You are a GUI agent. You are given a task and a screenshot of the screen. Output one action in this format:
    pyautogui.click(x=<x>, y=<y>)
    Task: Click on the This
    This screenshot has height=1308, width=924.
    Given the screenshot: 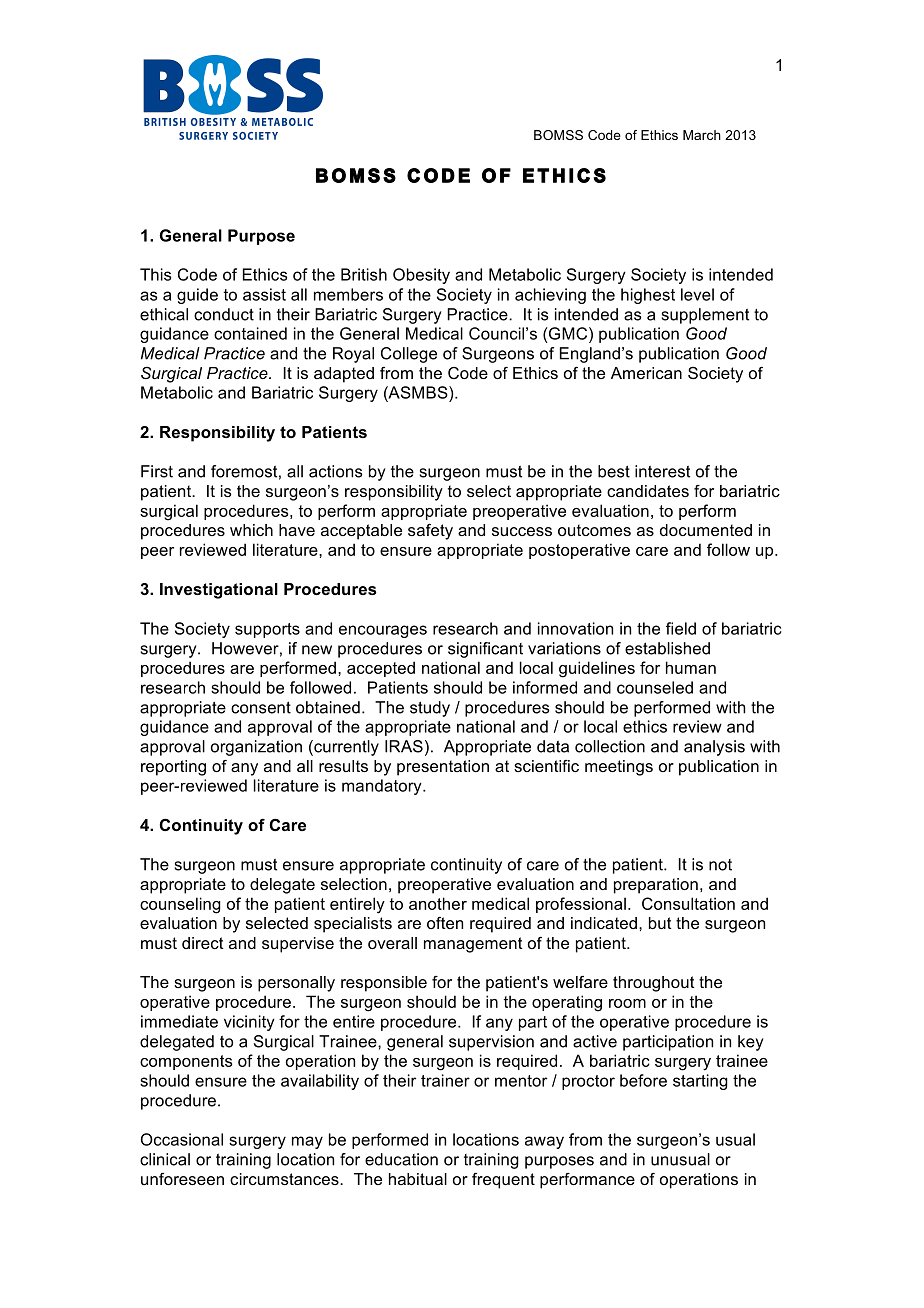 What is the action you would take?
    pyautogui.click(x=155, y=274)
